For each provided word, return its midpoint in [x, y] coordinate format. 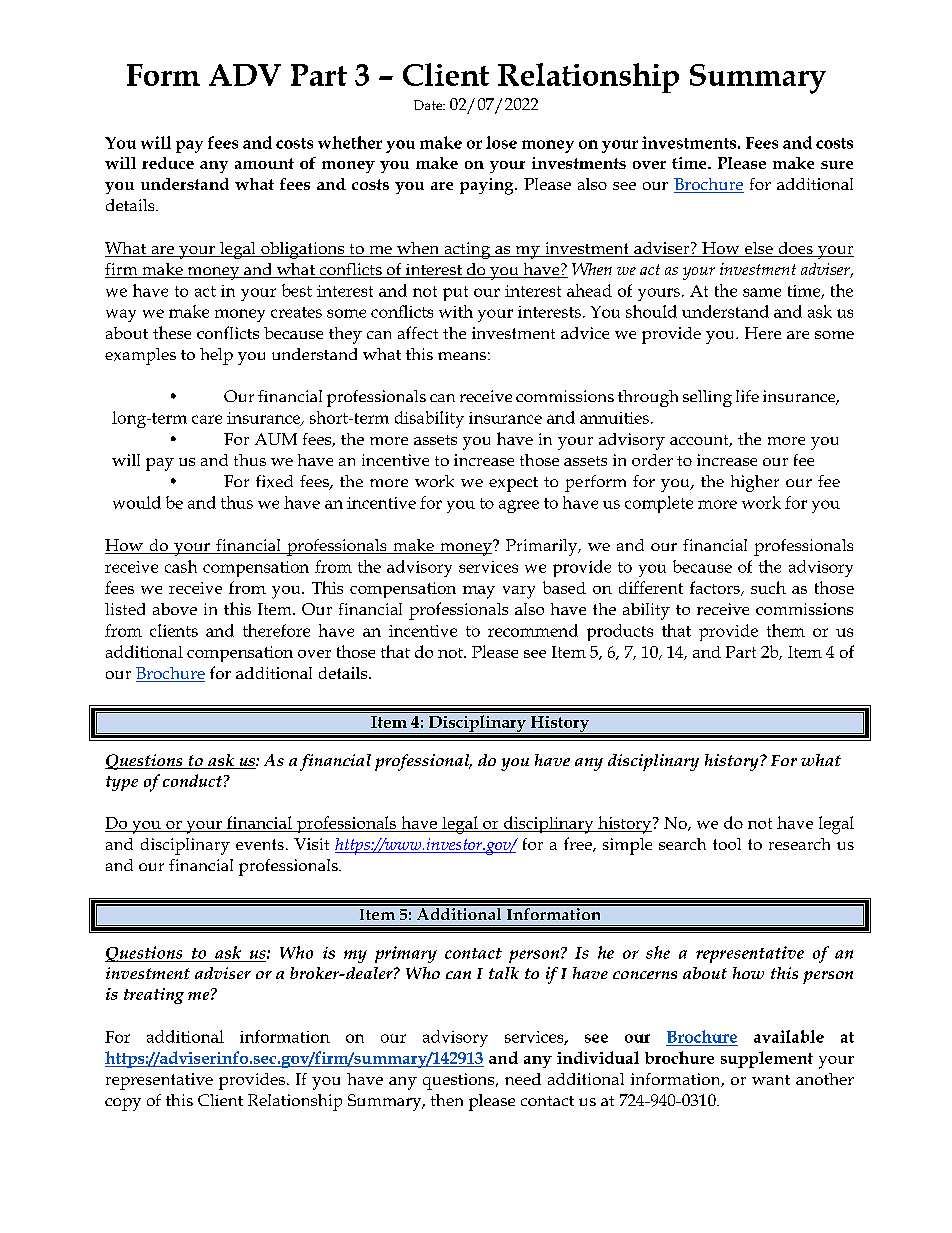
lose [501, 142]
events [260, 844]
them [786, 630]
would [137, 502]
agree [519, 506]
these [172, 332]
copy [123, 1104]
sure [837, 165]
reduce [168, 163]
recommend [533, 630]
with [456, 311]
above [175, 609]
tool [727, 844]
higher [755, 483]
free [579, 844]
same [762, 292]
